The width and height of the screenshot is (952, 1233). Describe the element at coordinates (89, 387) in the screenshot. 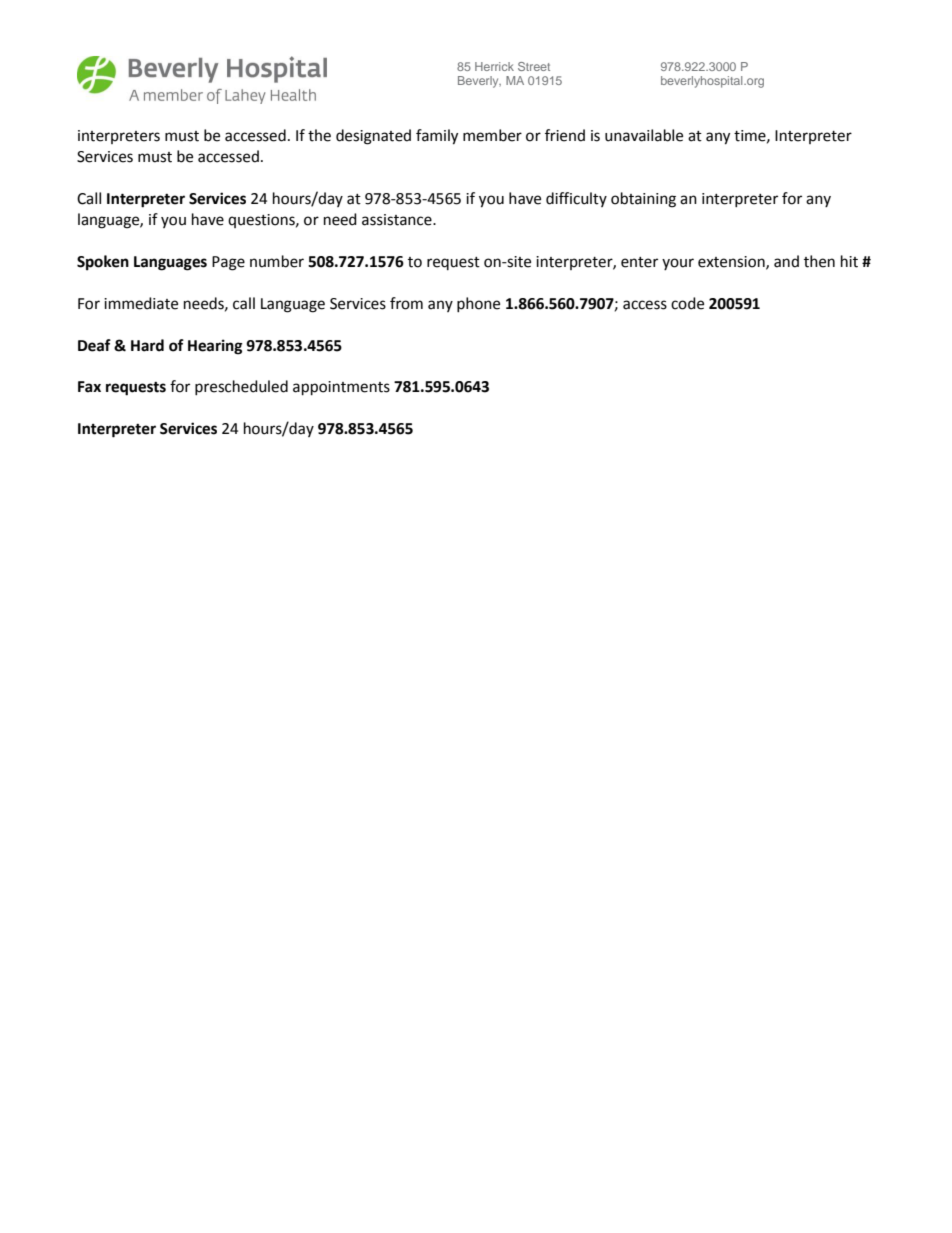

I see `Fax` at that location.
